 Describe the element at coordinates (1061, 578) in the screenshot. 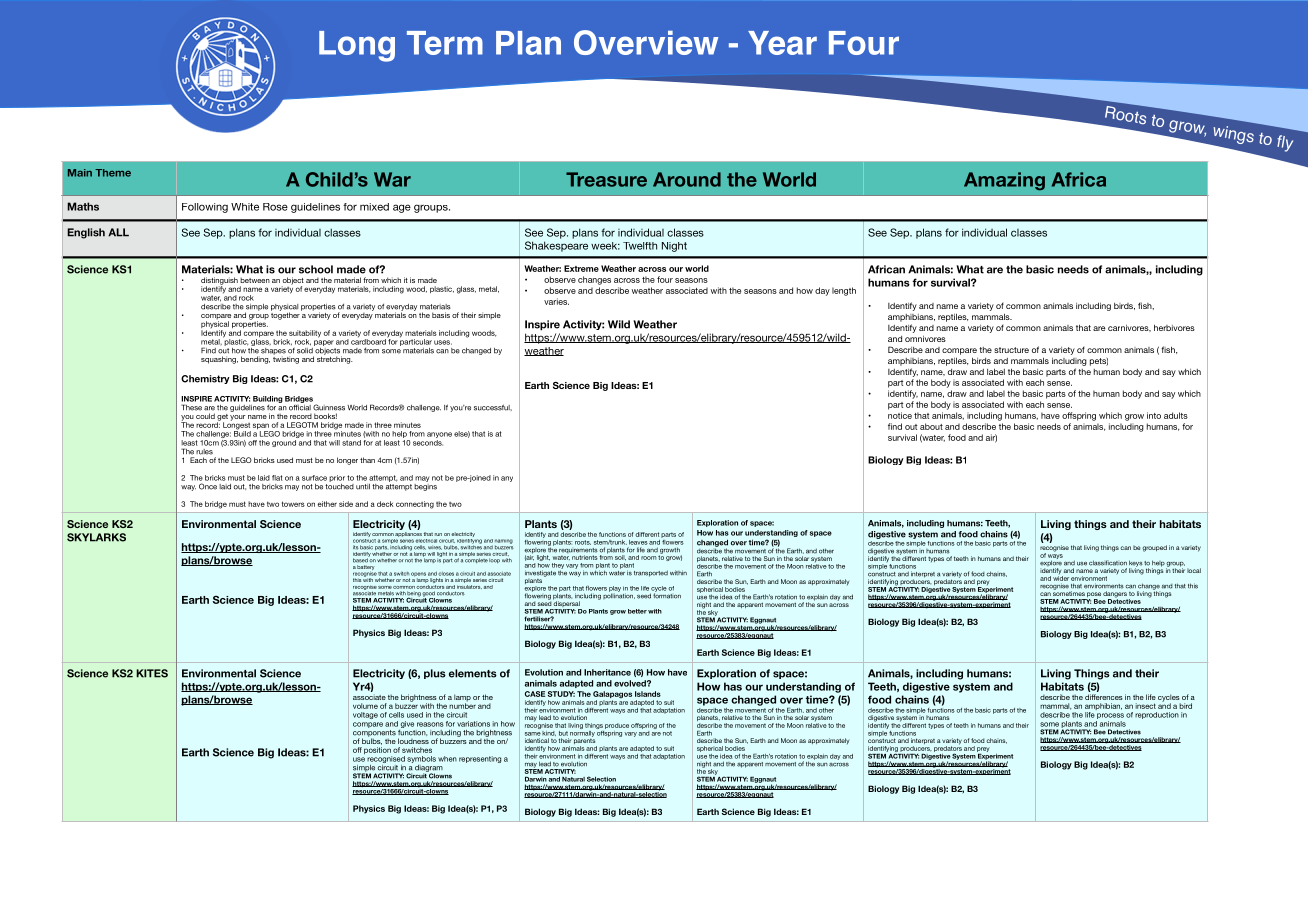

I see `wider` at that location.
